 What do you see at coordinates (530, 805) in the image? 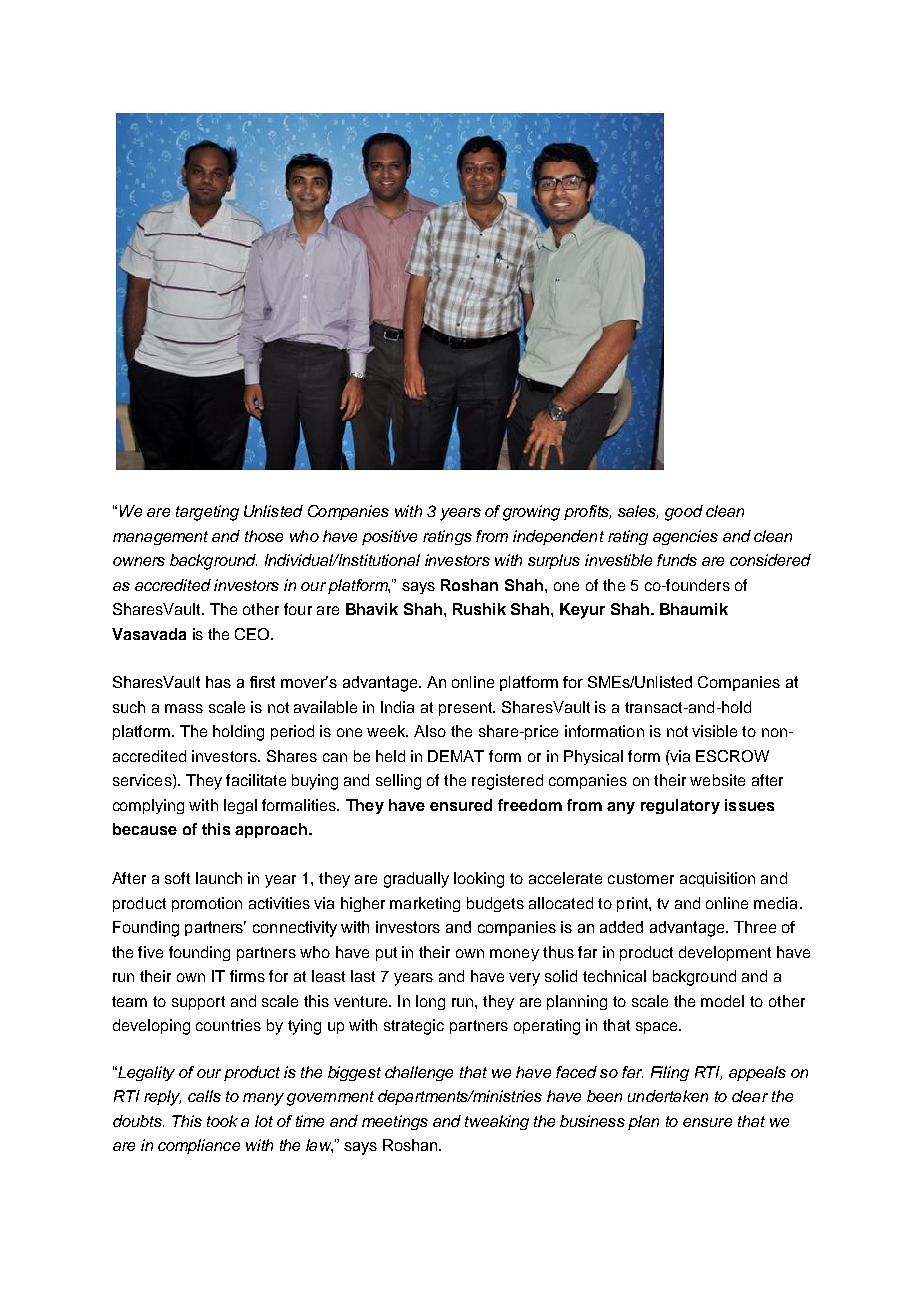
I see `freedom` at bounding box center [530, 805].
